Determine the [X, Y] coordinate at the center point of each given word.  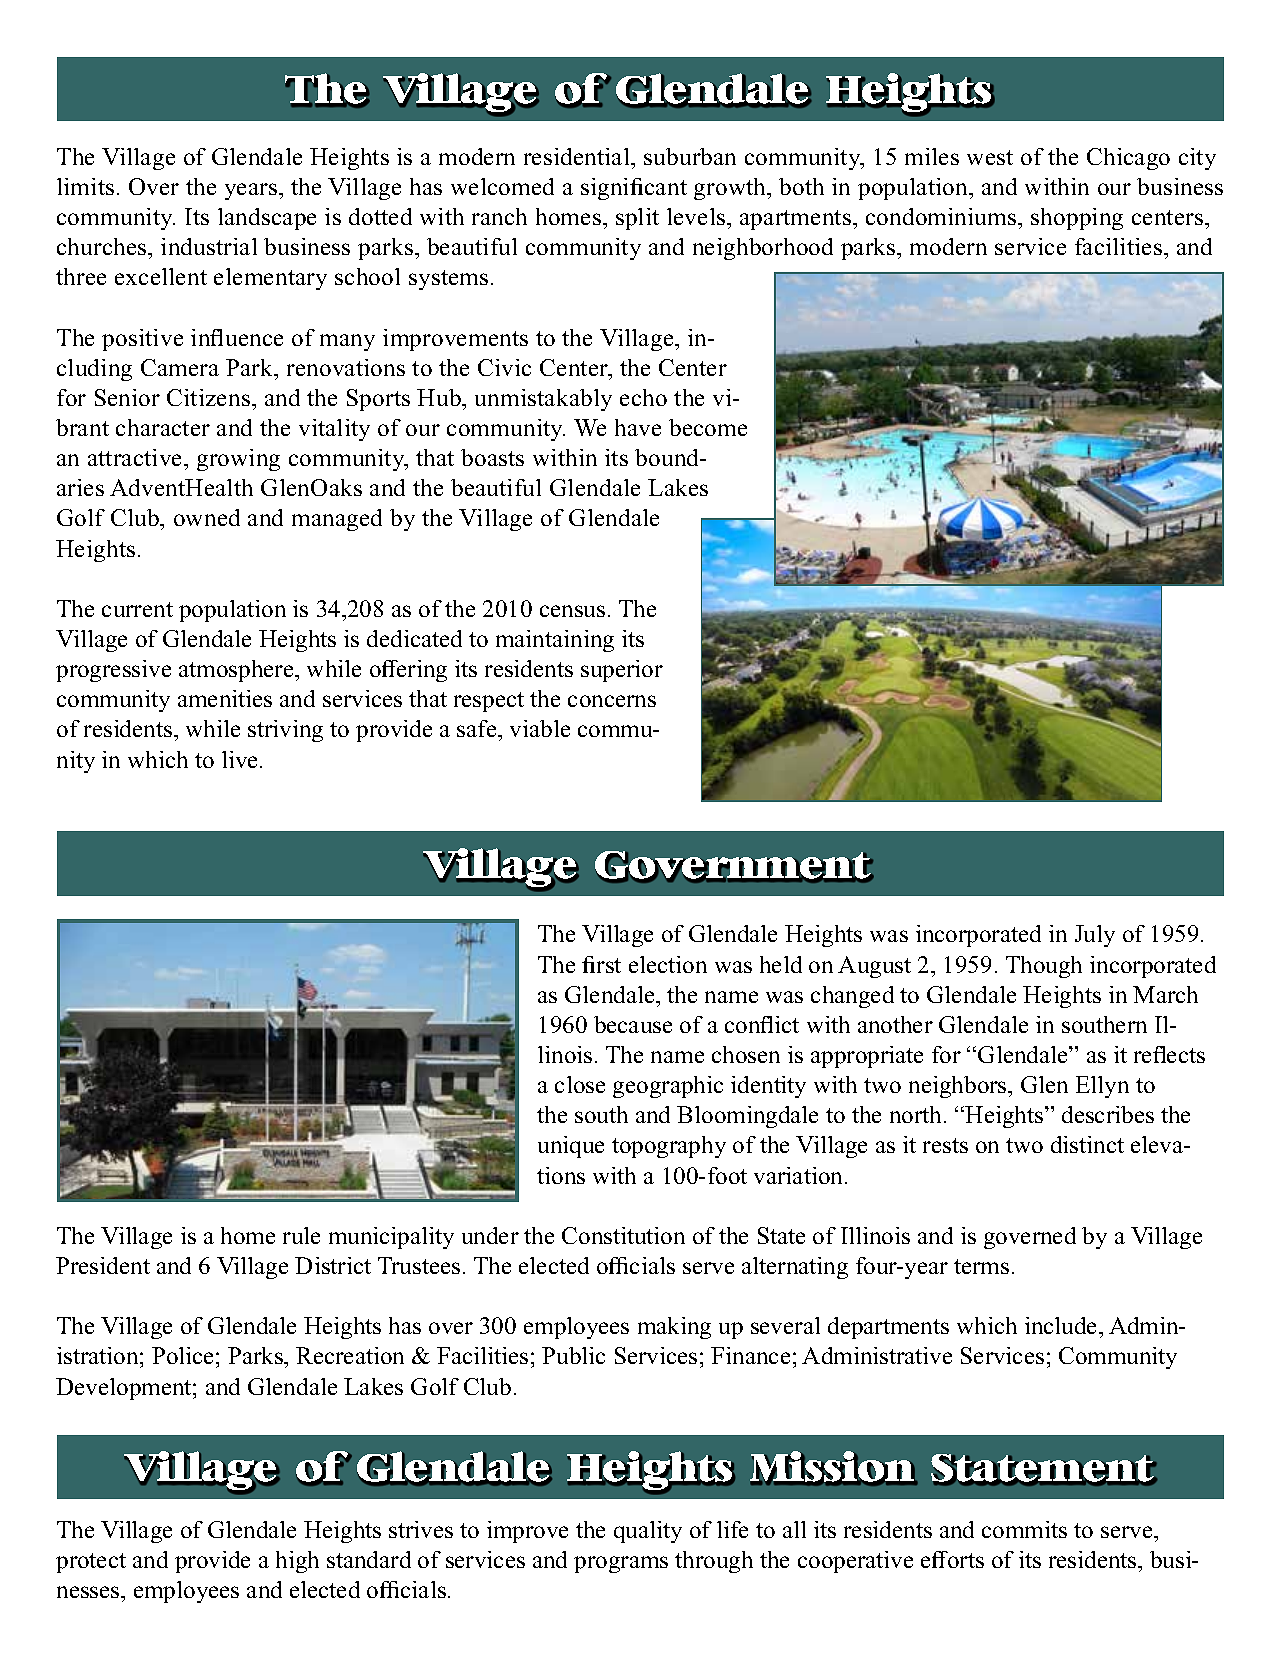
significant [634, 189]
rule [301, 1235]
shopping [1077, 219]
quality [648, 1532]
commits [1024, 1529]
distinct [1087, 1144]
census [572, 611]
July [1095, 936]
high [297, 1562]
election [668, 964]
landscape [267, 219]
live [241, 759]
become [708, 427]
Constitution [623, 1235]
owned [207, 517]
